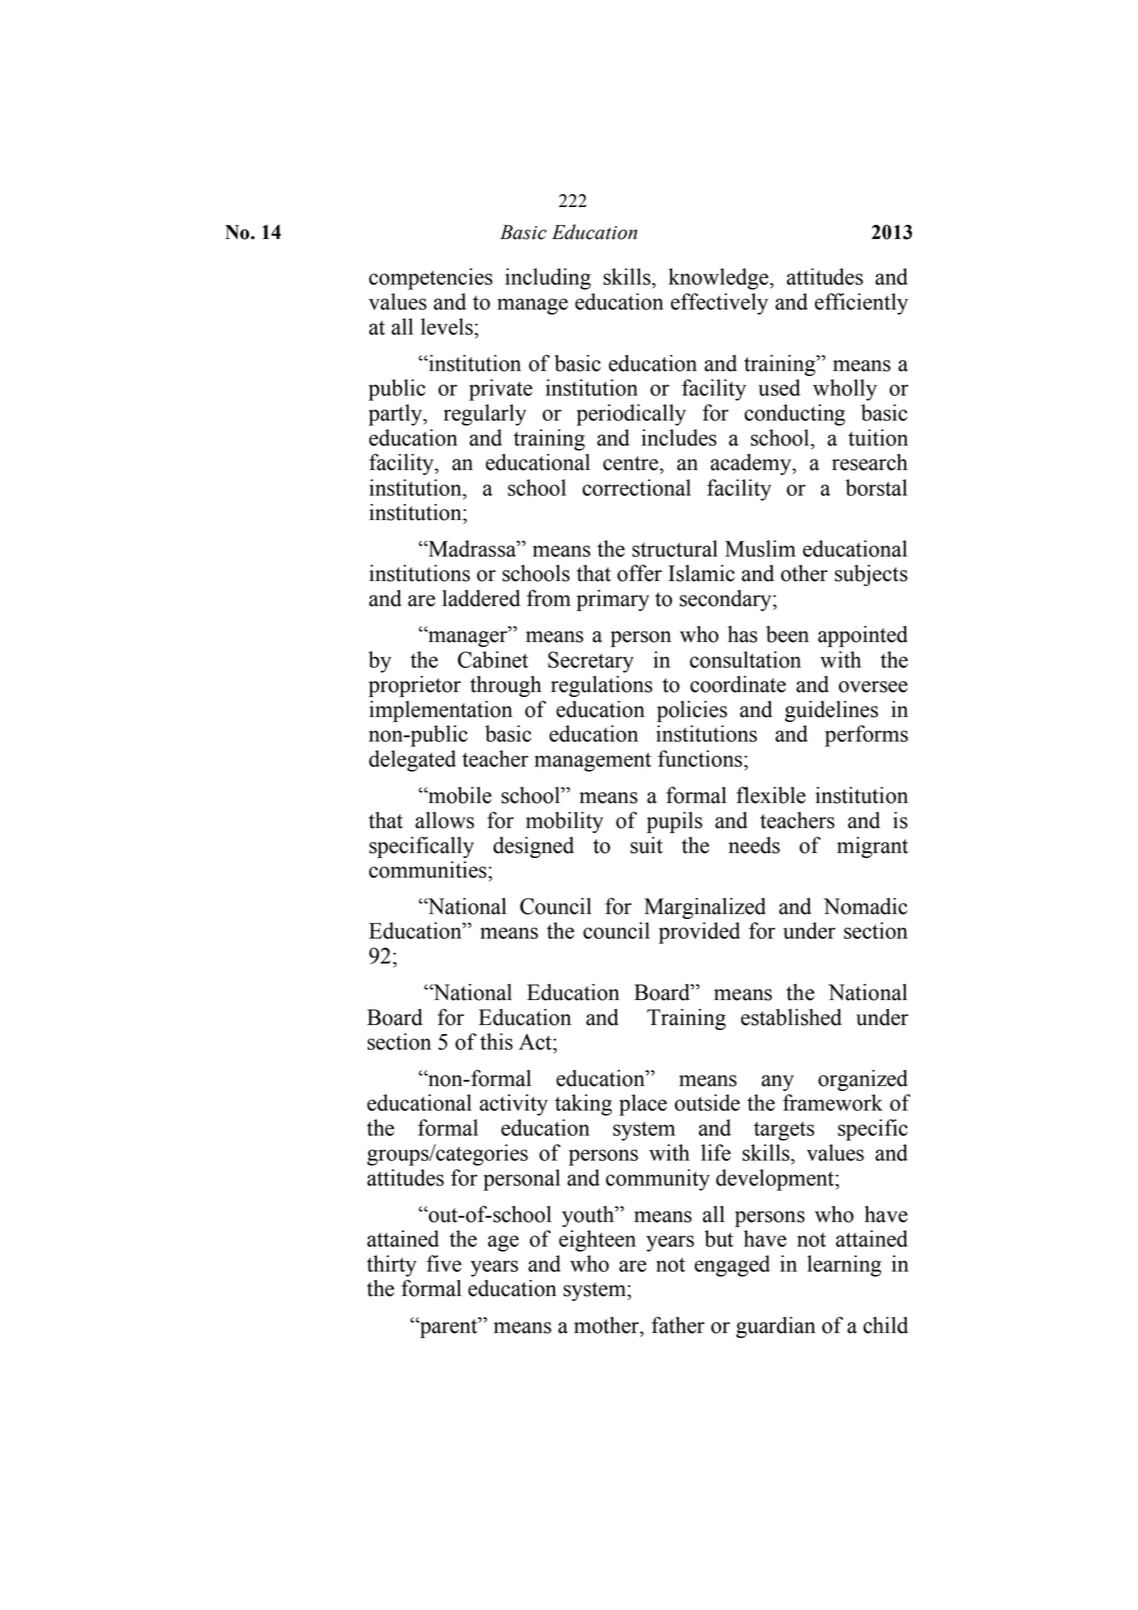 The image size is (1138, 1610). I want to click on learning, so click(844, 1266).
